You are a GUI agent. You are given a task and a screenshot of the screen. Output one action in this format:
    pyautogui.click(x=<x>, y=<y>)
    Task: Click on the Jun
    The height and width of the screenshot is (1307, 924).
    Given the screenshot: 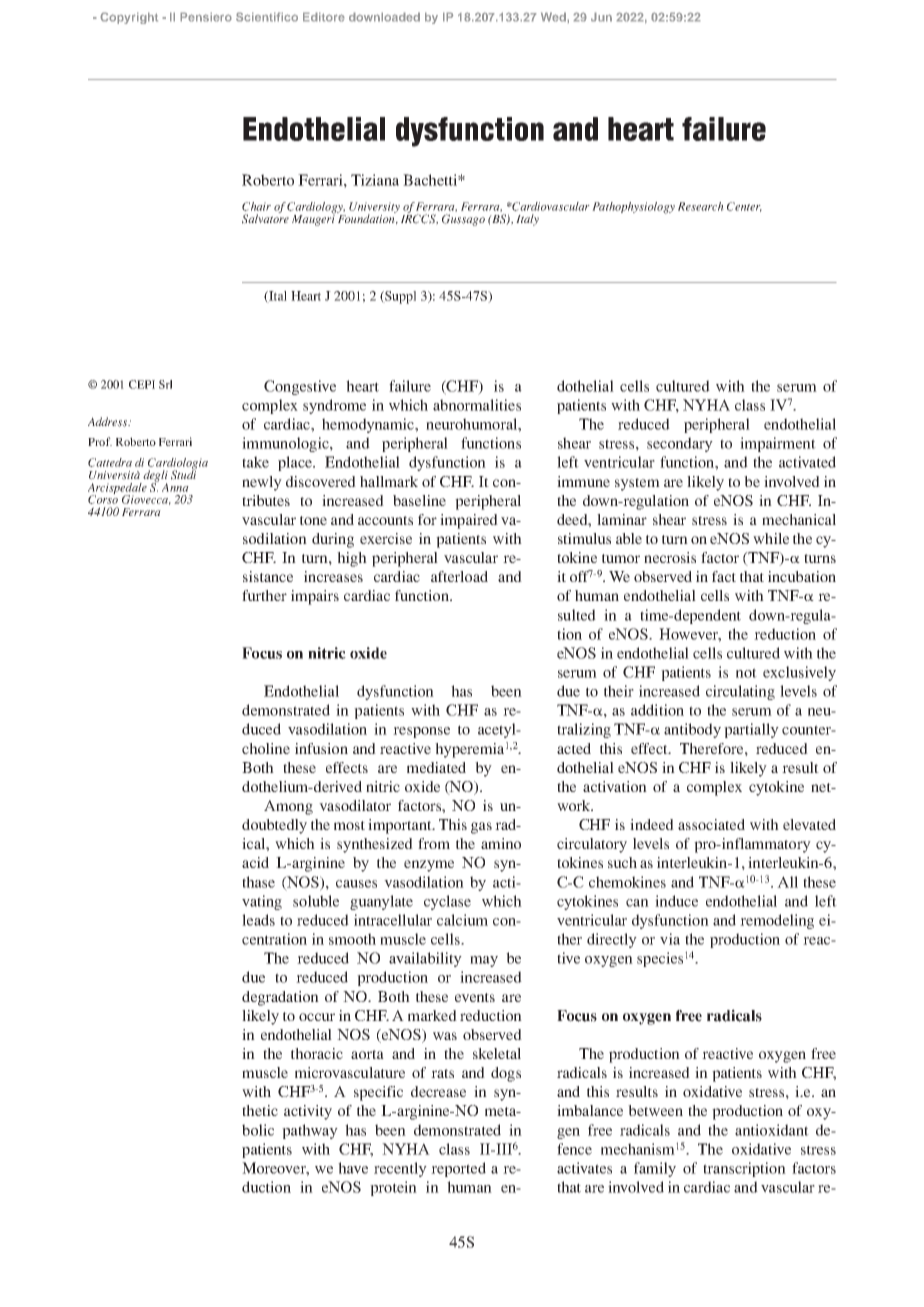 What is the action you would take?
    pyautogui.click(x=601, y=17)
